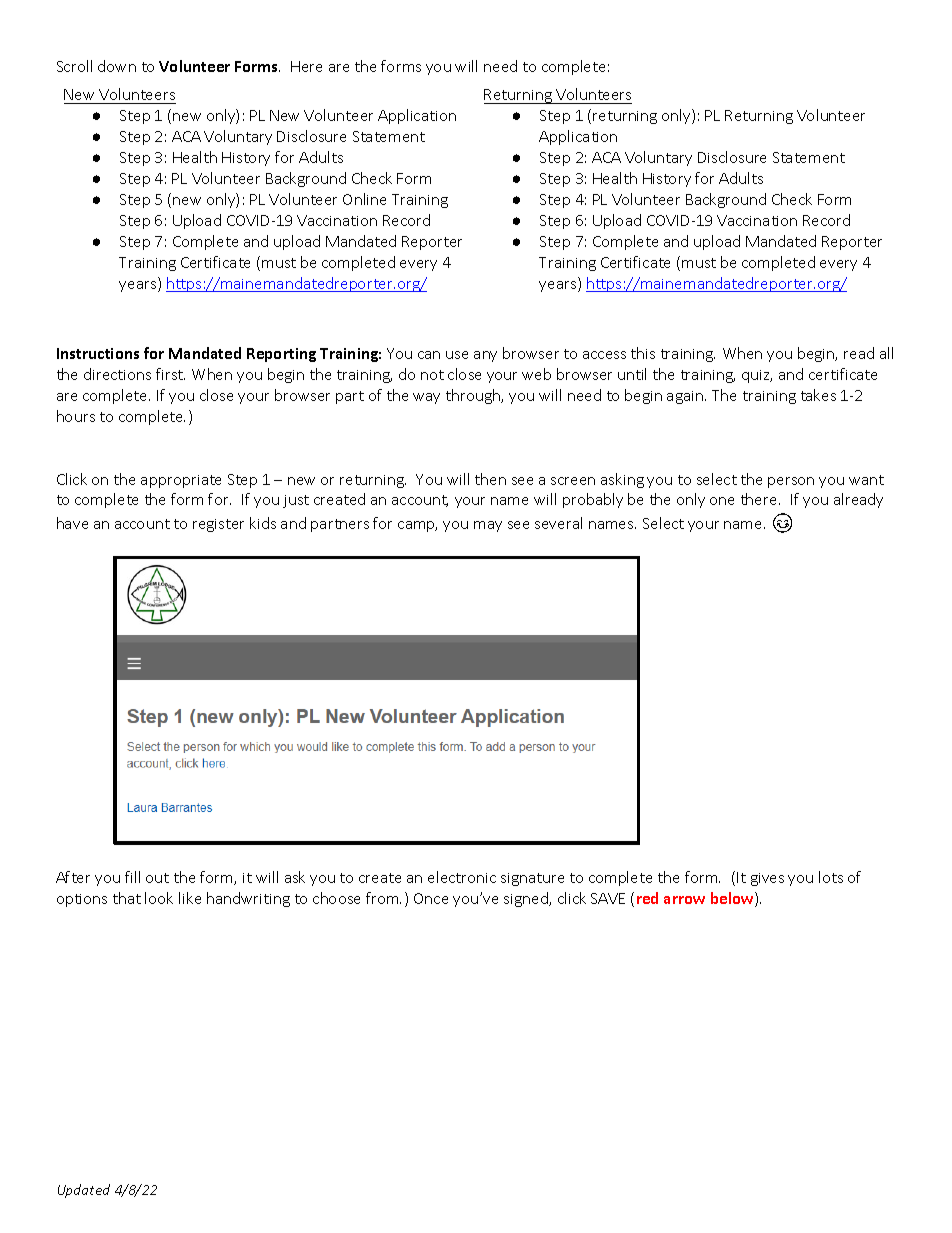 This screenshot has height=1233, width=952. Describe the element at coordinates (84, 1191) in the screenshot. I see `Updated` at that location.
